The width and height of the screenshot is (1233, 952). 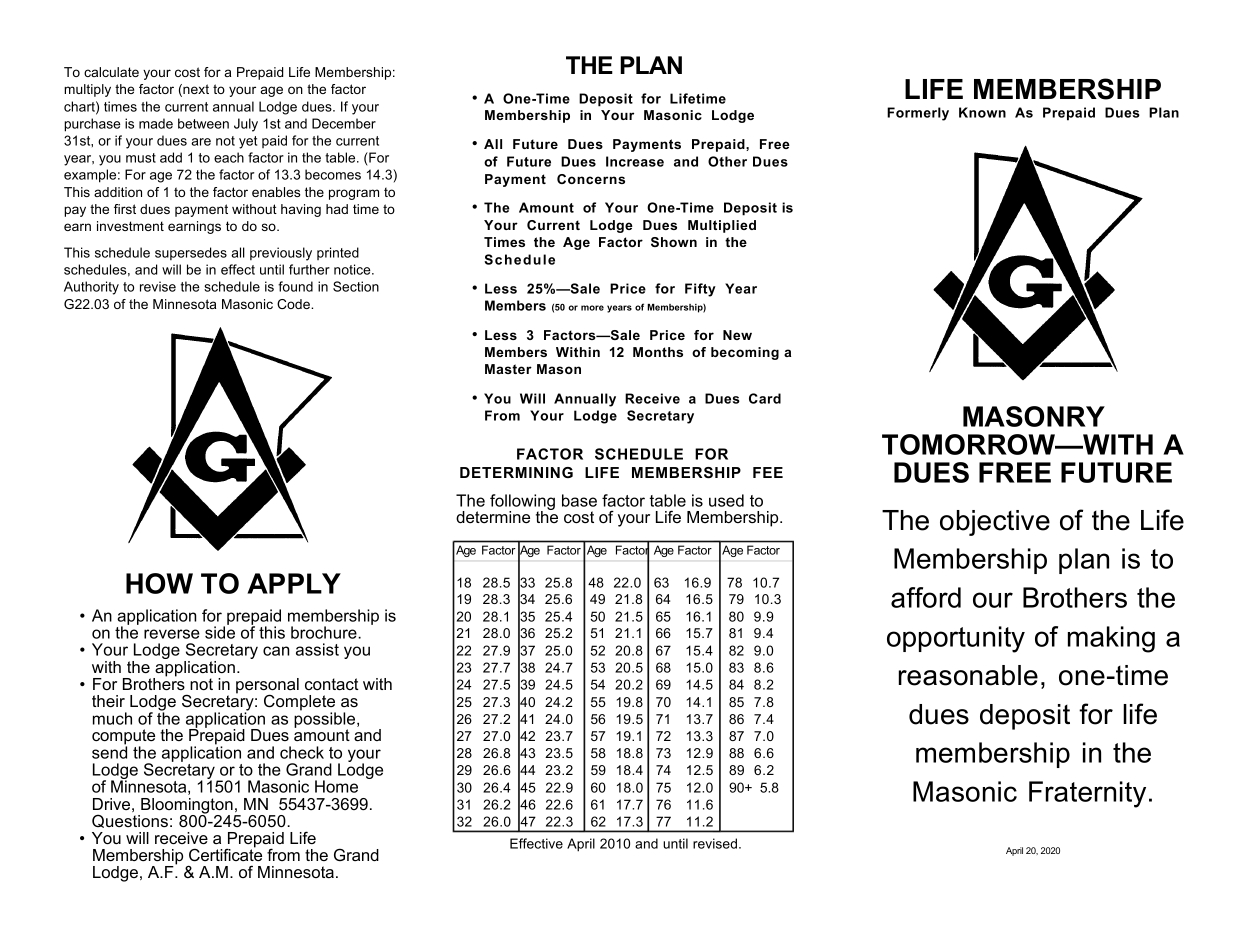 What do you see at coordinates (203, 123) in the screenshot?
I see `between` at bounding box center [203, 123].
